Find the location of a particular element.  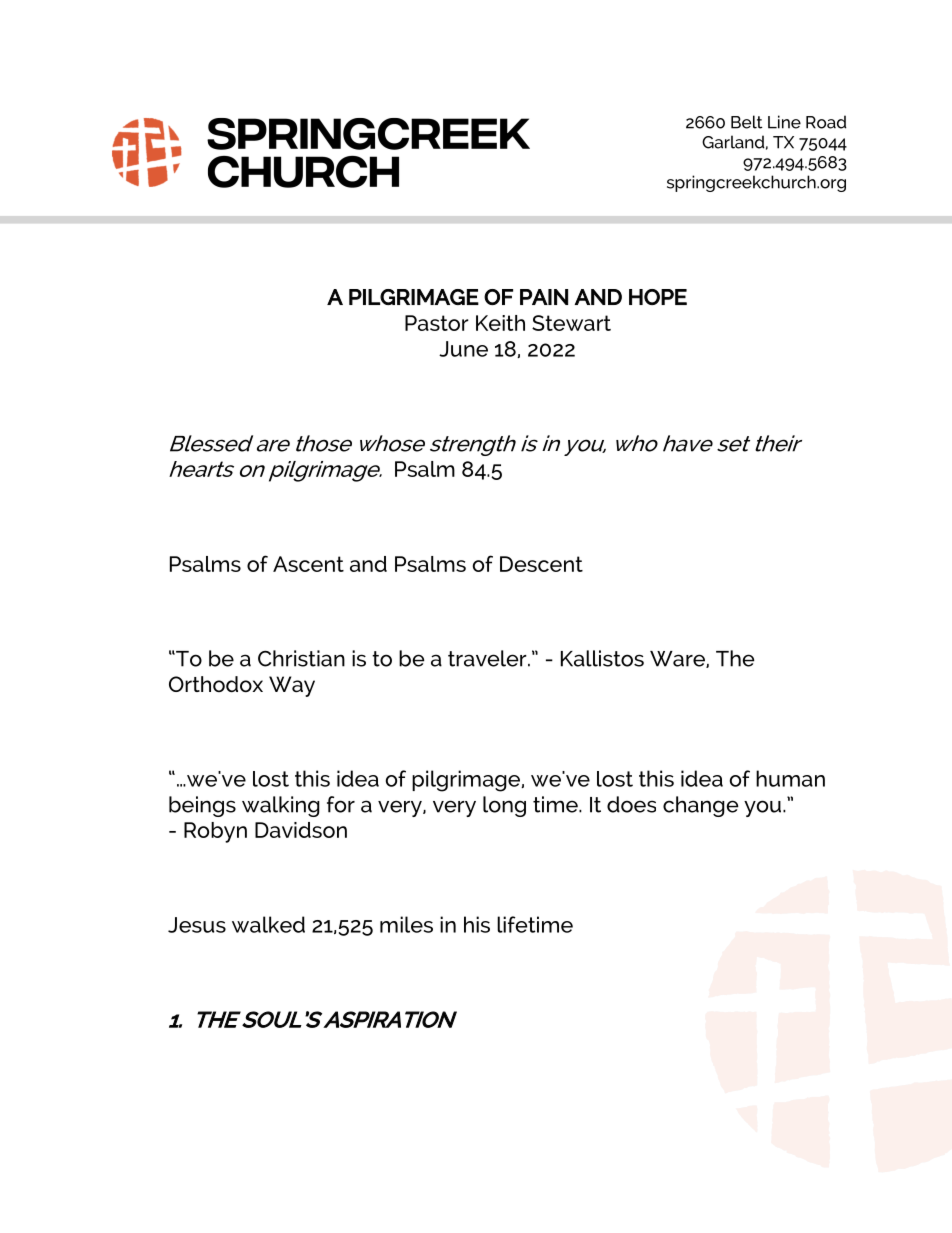

HOPE is located at coordinates (658, 297).
